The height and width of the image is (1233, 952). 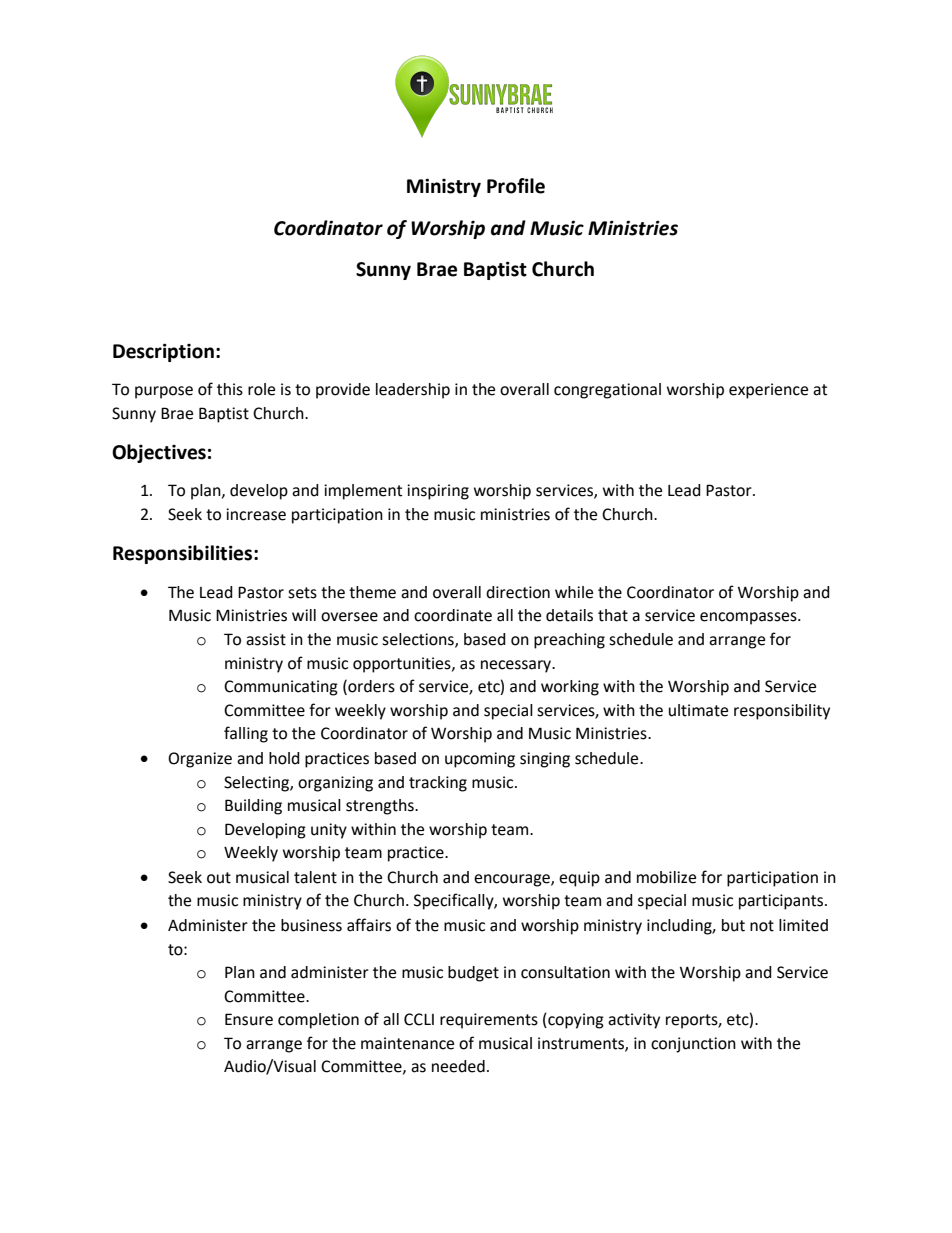 What do you see at coordinates (666, 877) in the image?
I see `mobilize` at bounding box center [666, 877].
